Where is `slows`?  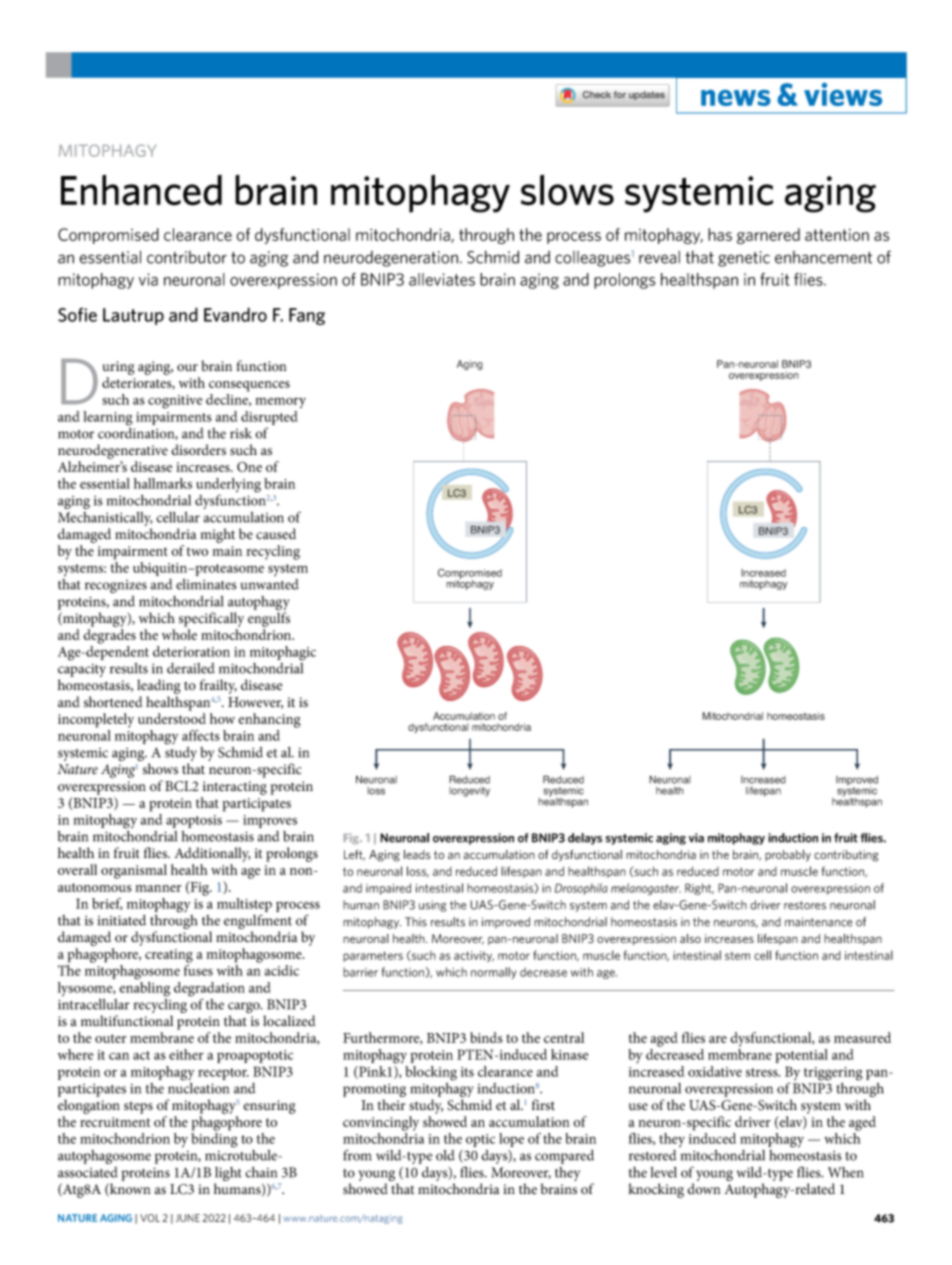 slows is located at coordinates (567, 190).
